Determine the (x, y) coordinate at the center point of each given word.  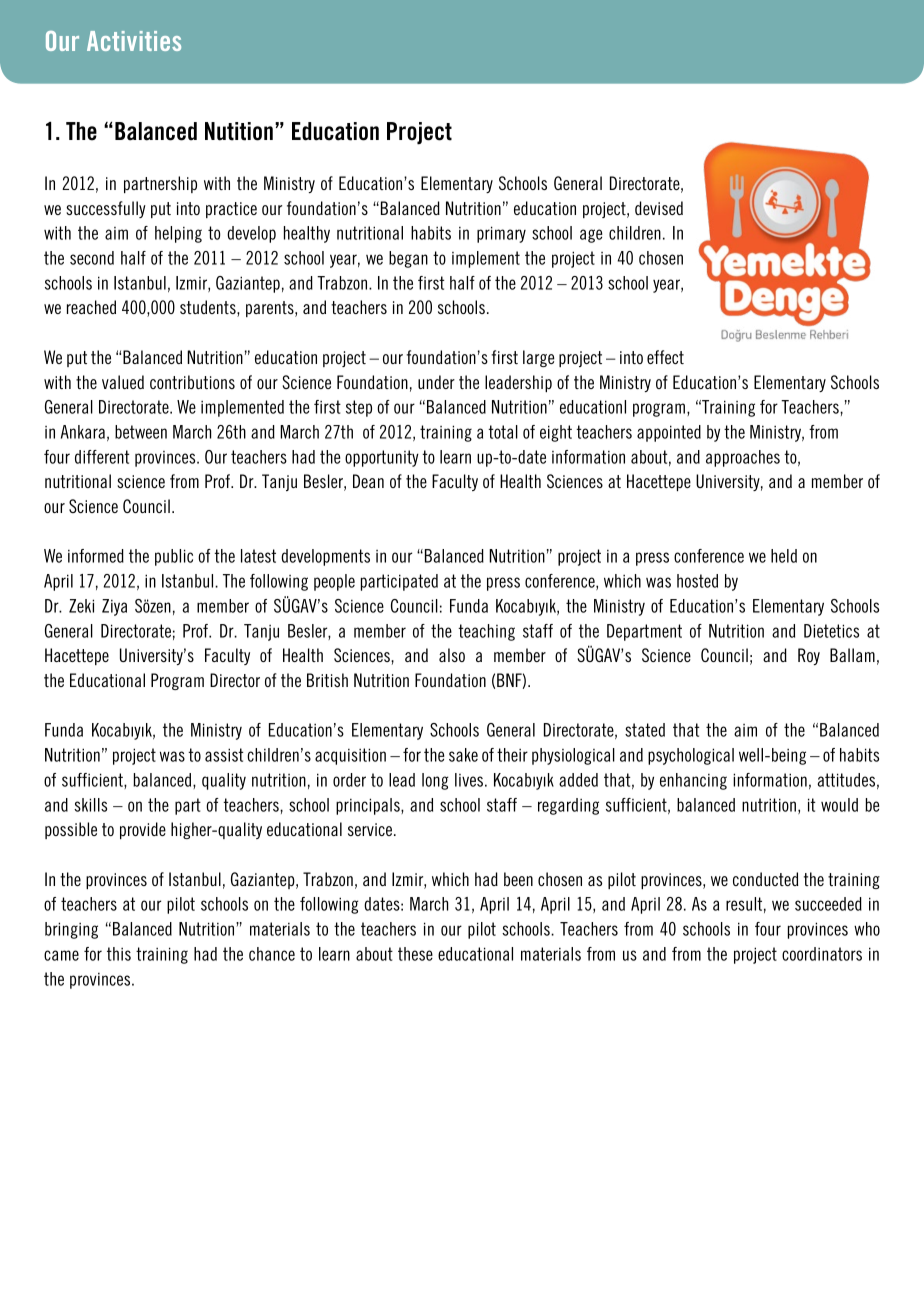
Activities (134, 41)
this (119, 954)
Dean (368, 481)
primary (501, 234)
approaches (743, 458)
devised (659, 208)
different (102, 457)
